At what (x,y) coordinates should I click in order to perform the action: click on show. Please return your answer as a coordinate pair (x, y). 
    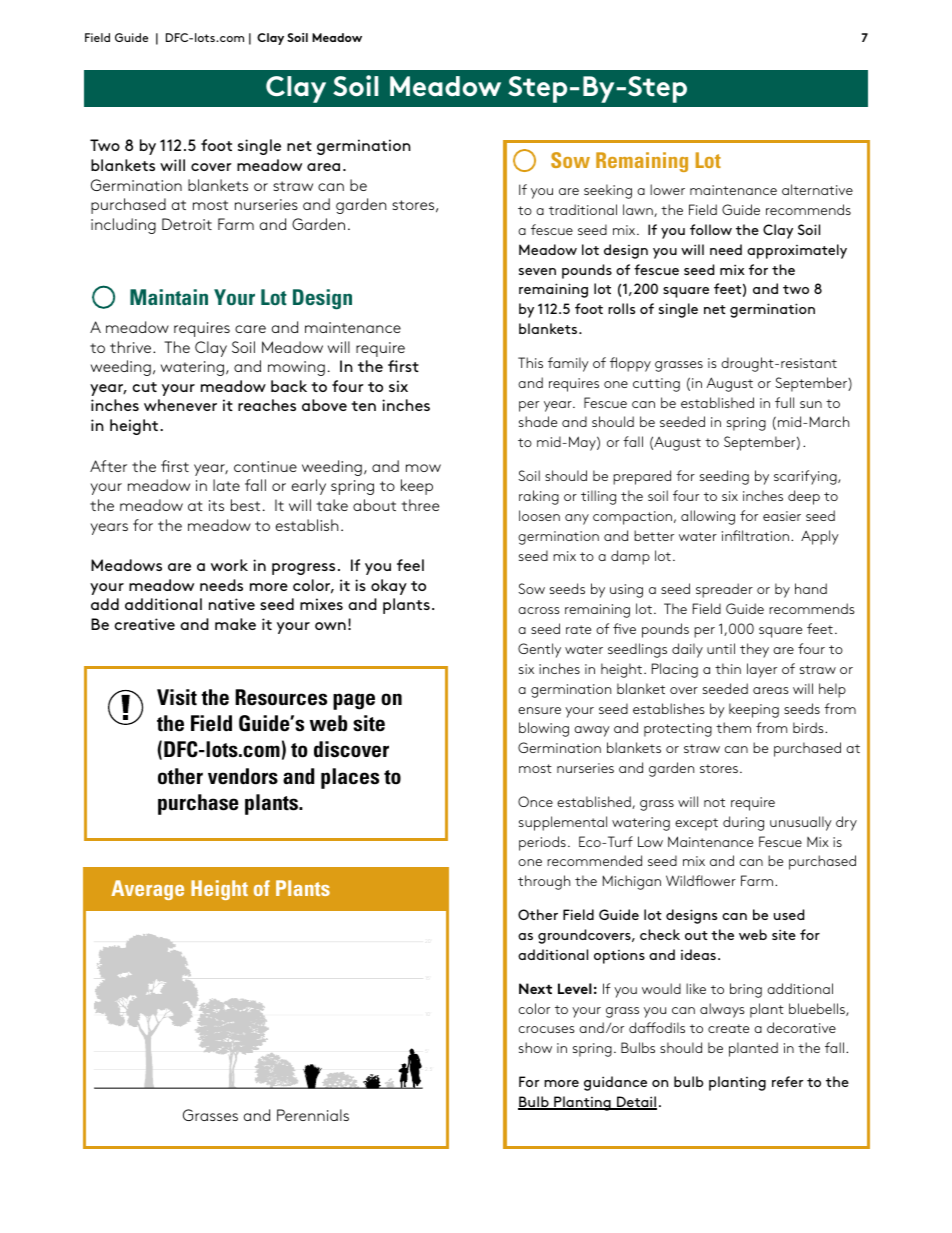
    Looking at the image, I should click on (535, 1047).
